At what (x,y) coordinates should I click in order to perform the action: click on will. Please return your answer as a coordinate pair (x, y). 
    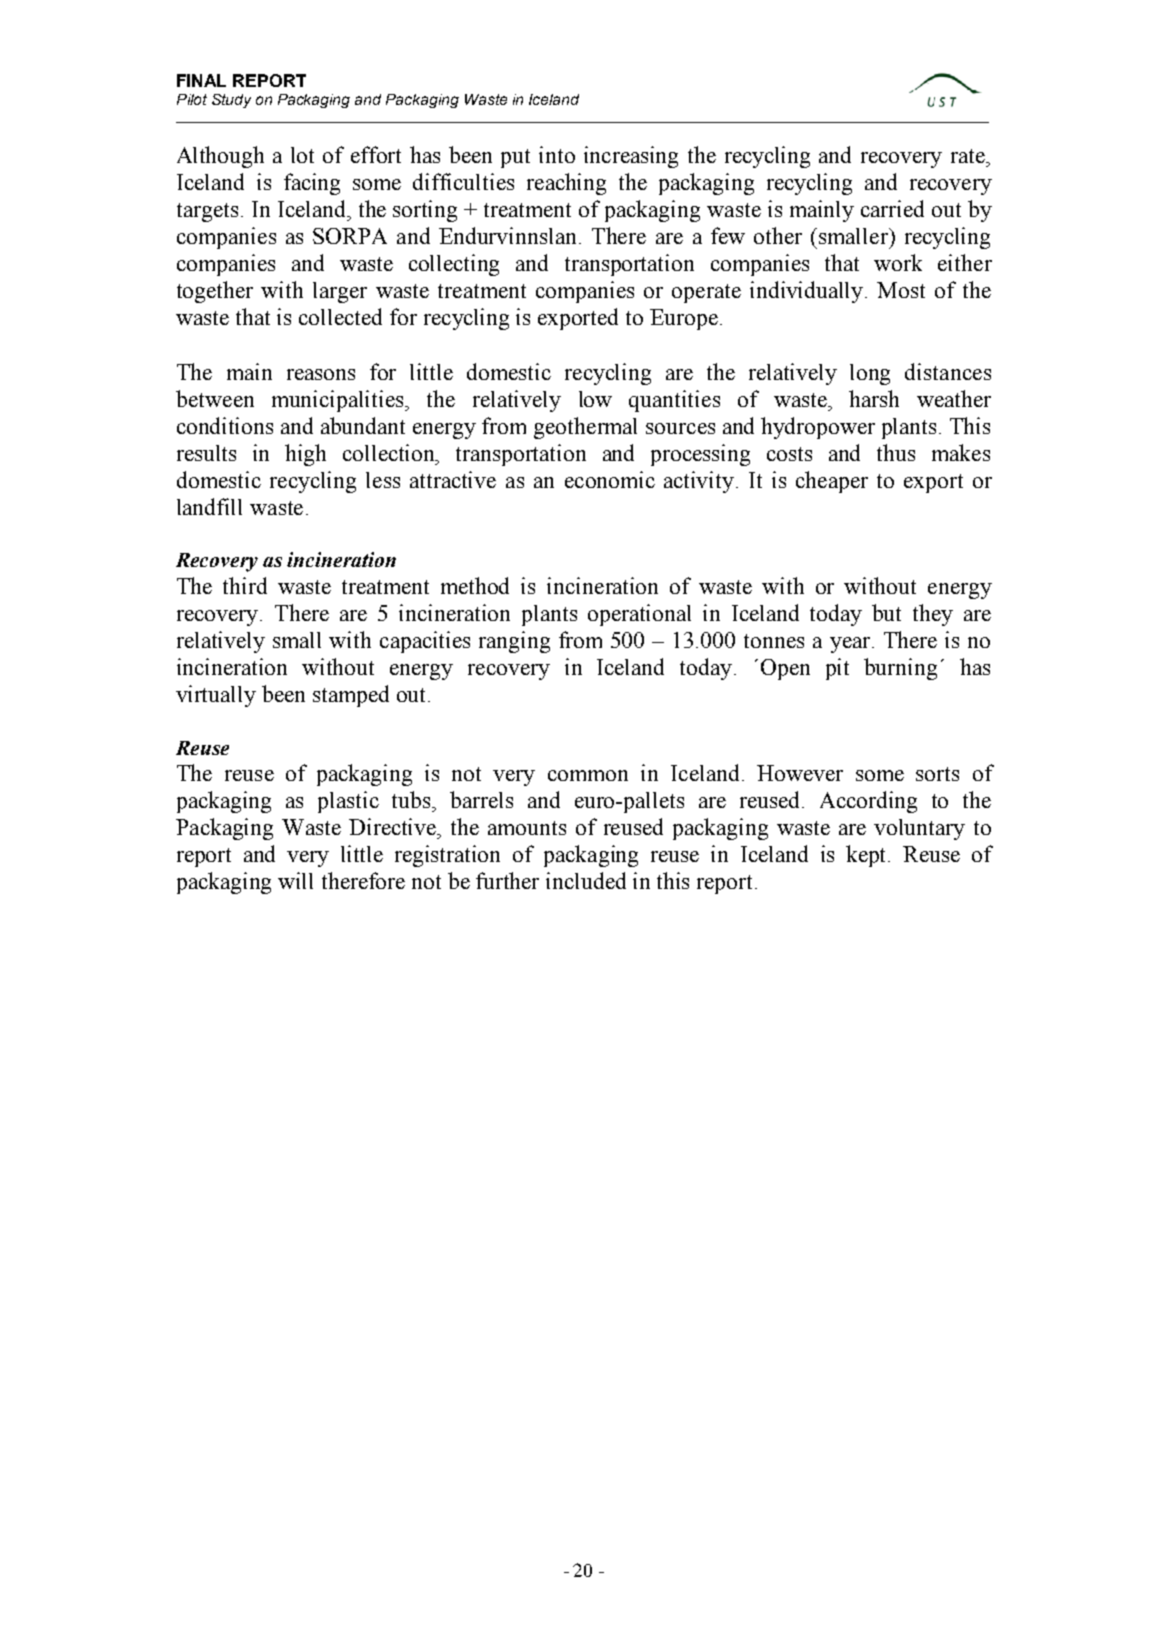
    Looking at the image, I should click on (295, 880).
